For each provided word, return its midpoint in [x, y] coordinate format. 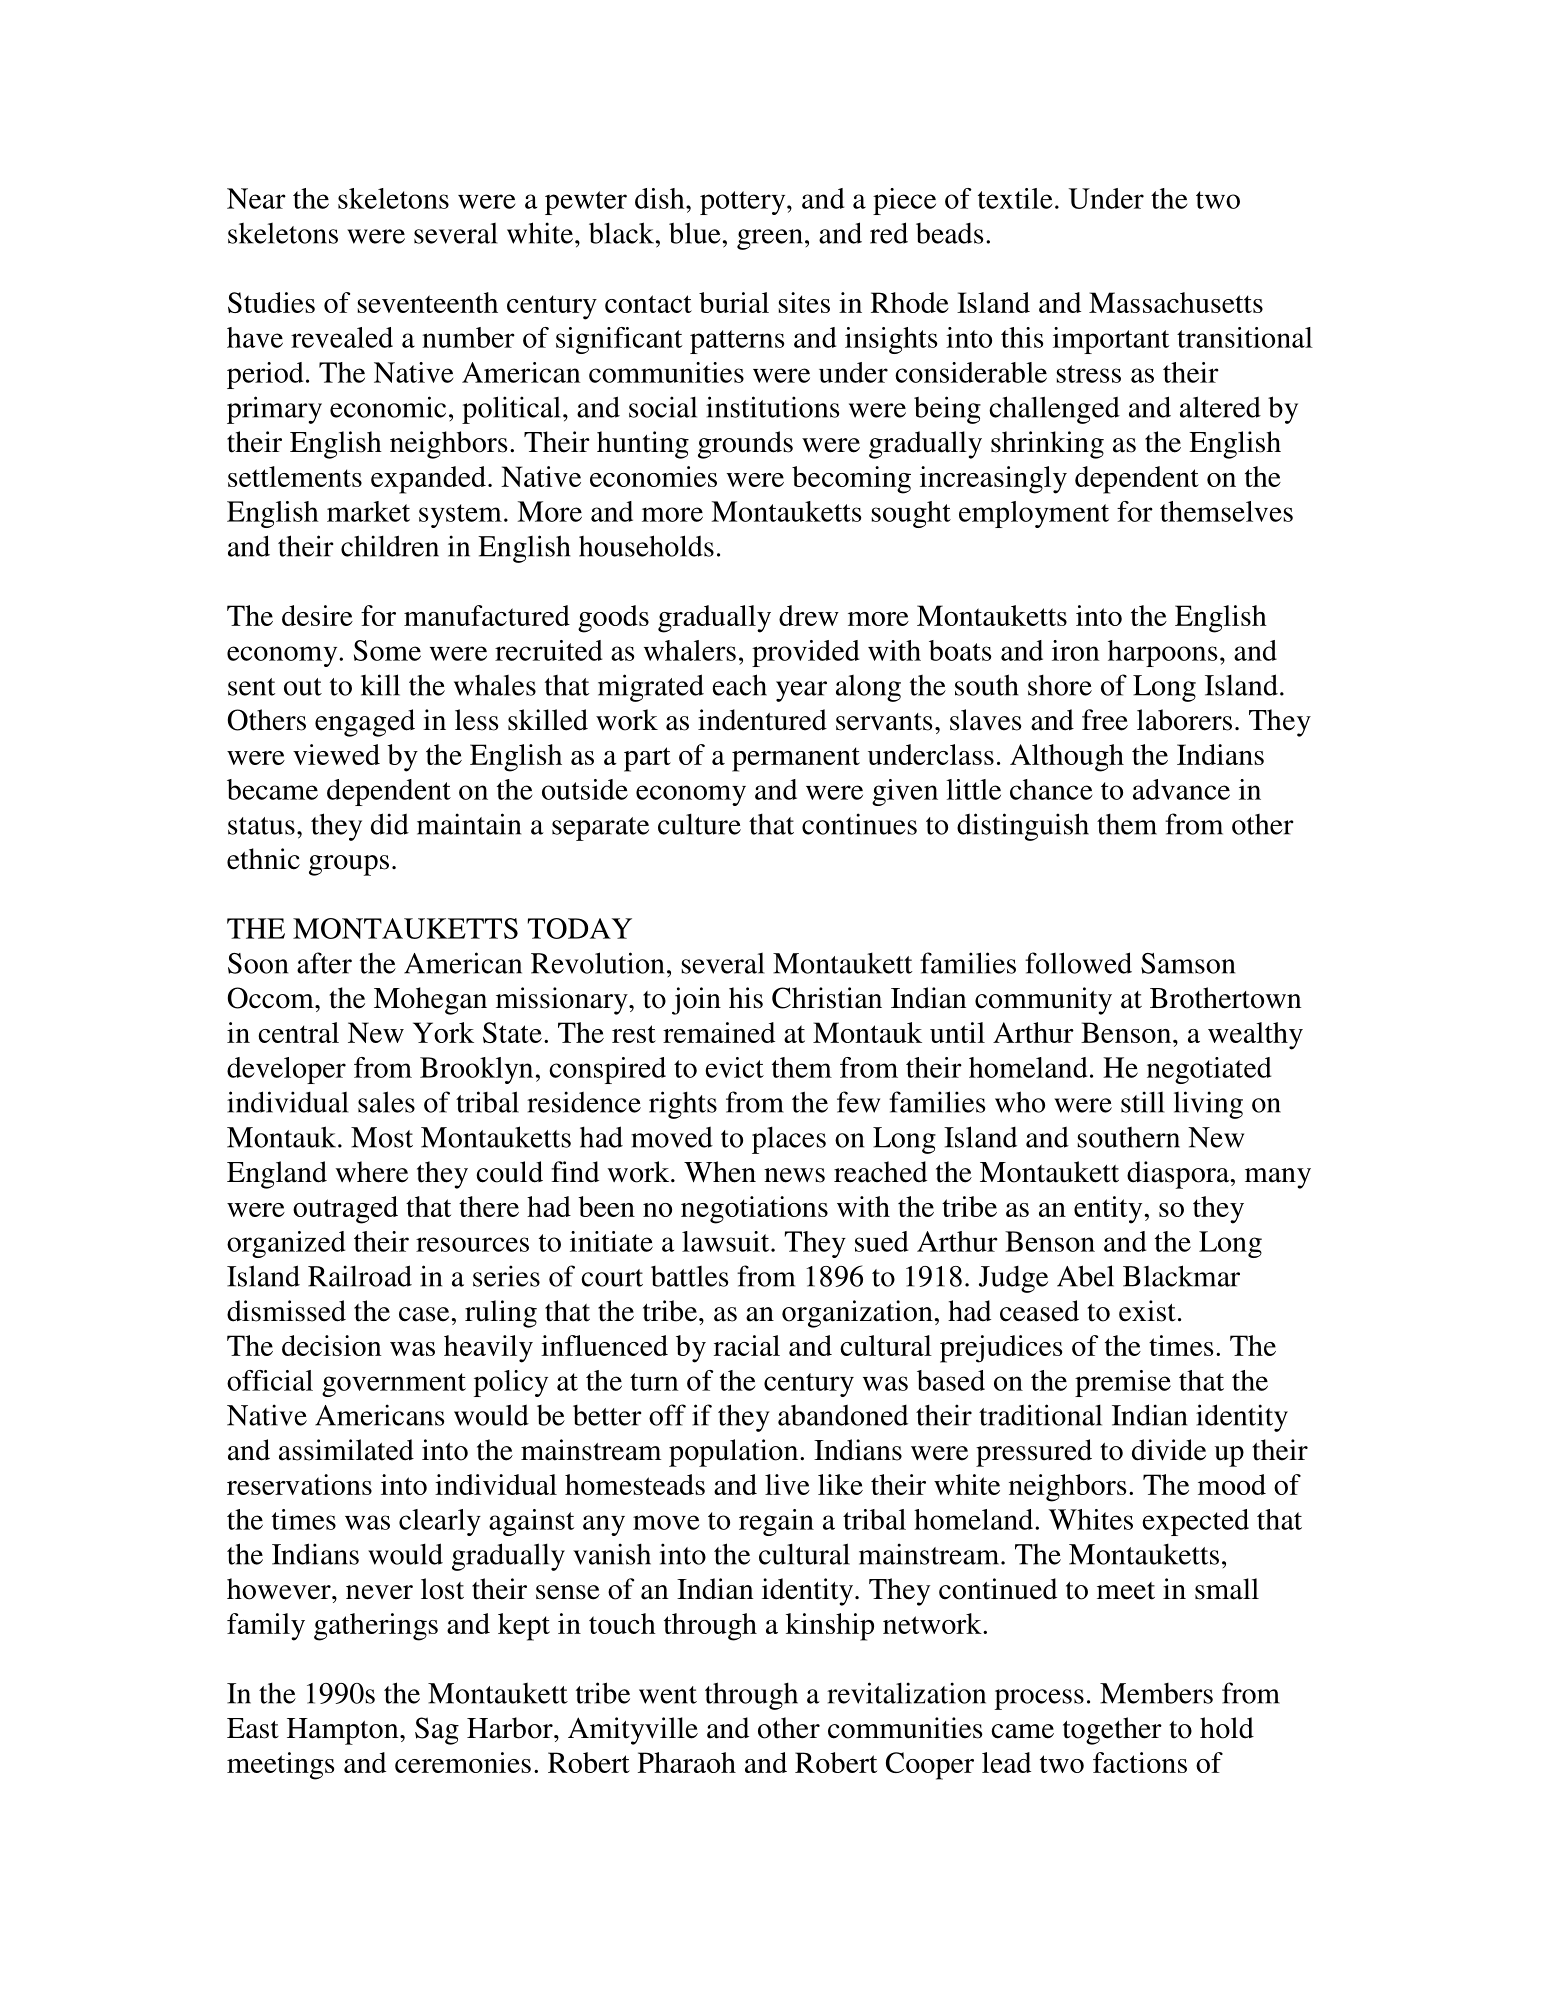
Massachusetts [1176, 302]
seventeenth [428, 302]
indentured [762, 720]
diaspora [1179, 1175]
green [770, 239]
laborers [1184, 720]
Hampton [344, 1731]
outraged [345, 1210]
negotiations [754, 1210]
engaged [365, 723]
